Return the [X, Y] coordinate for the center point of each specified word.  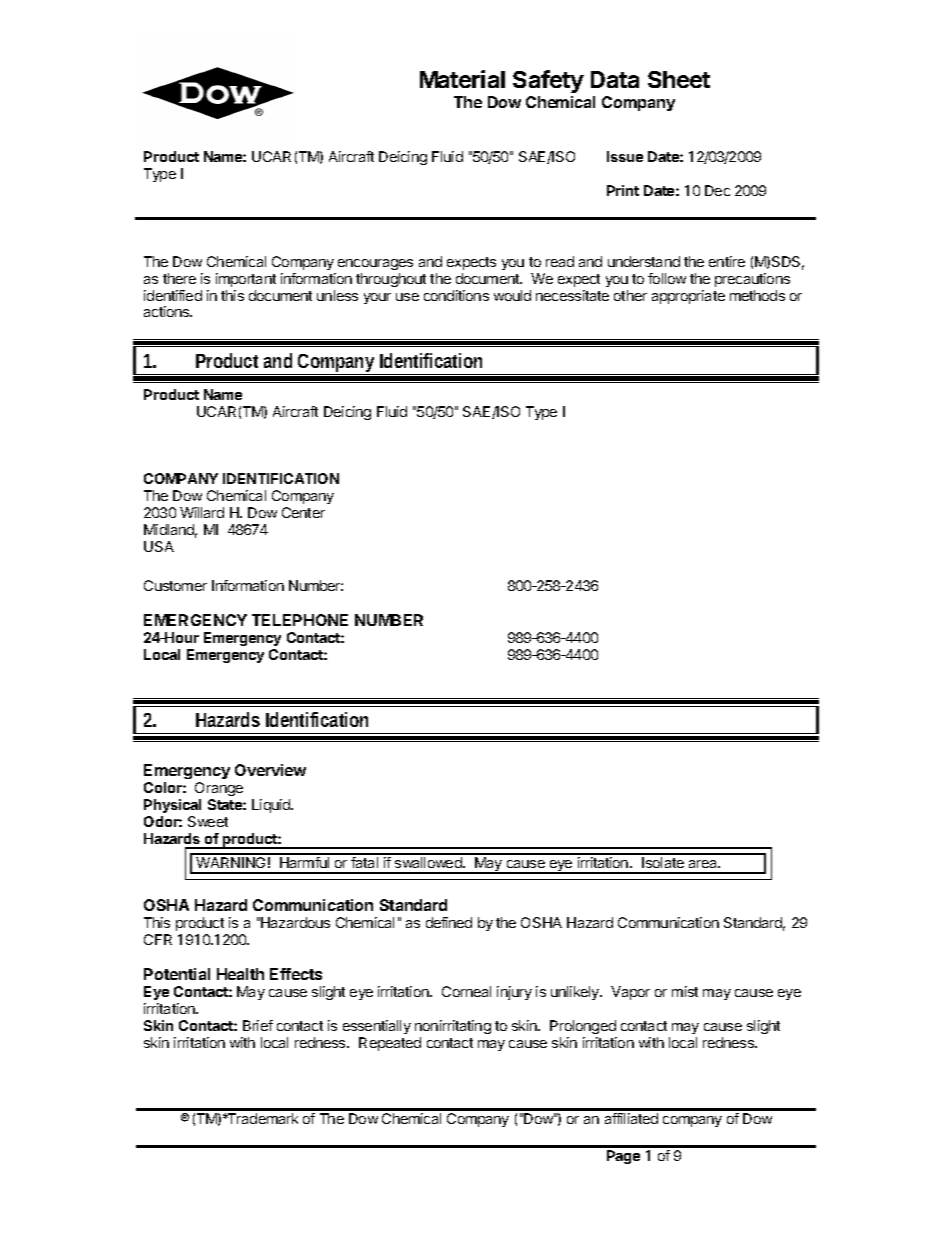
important [246, 280]
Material [462, 79]
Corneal [466, 991]
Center [303, 512]
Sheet [679, 79]
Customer [175, 585]
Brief [258, 1025]
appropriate [688, 297]
